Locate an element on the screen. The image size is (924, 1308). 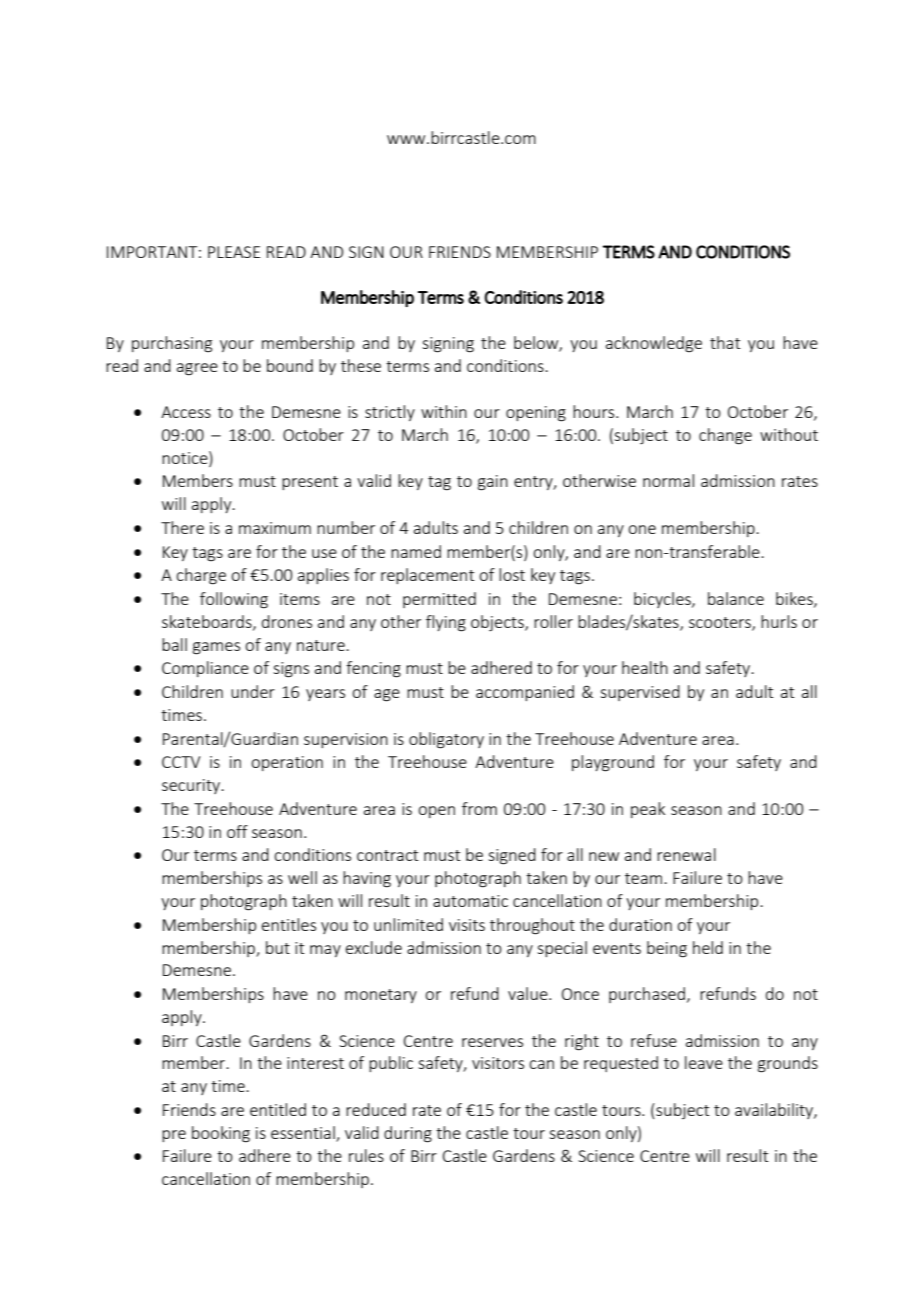
booking is located at coordinates (221, 1134).
